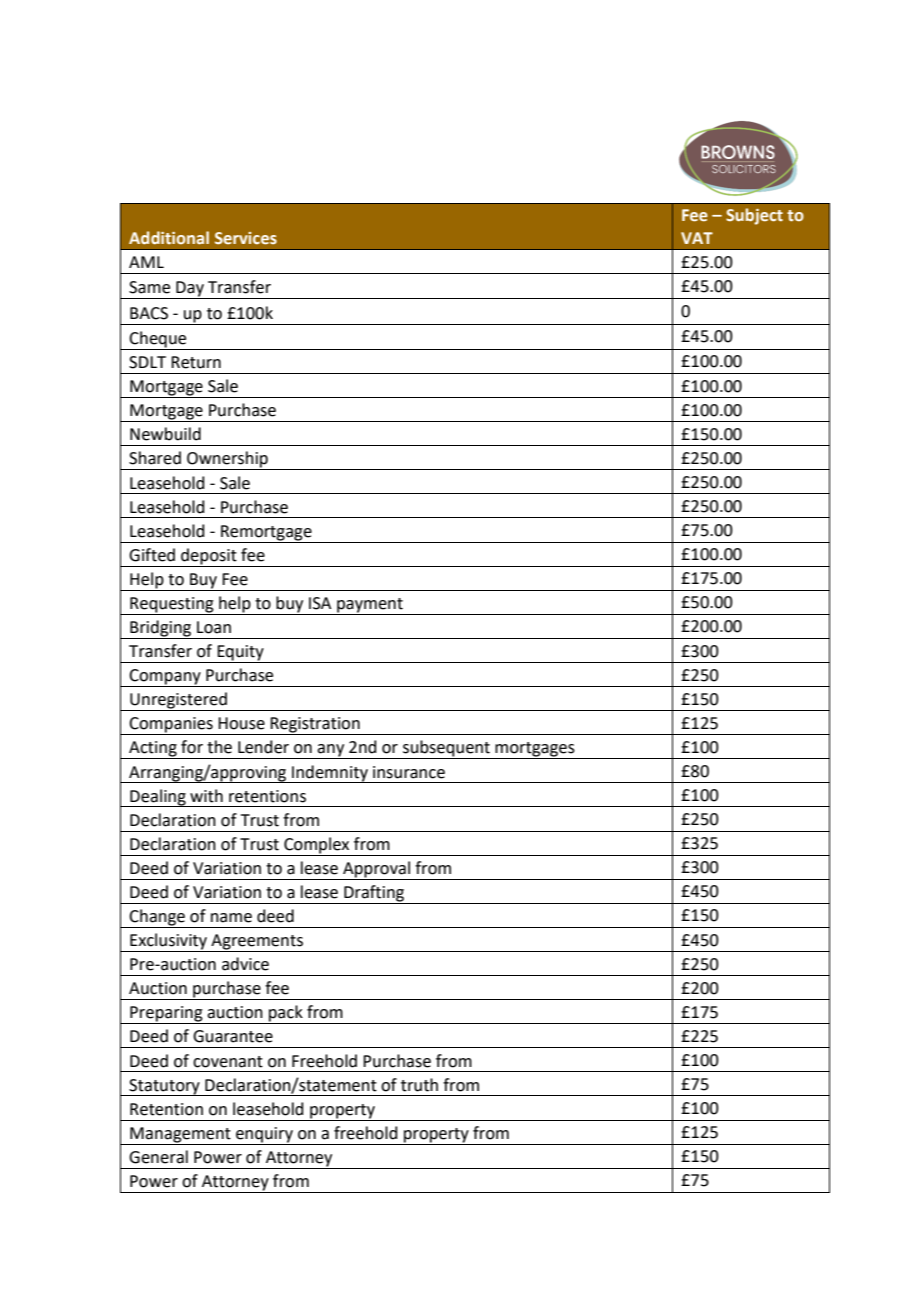 This image has width=924, height=1308. Describe the element at coordinates (180, 1135) in the image. I see `Management` at that location.
